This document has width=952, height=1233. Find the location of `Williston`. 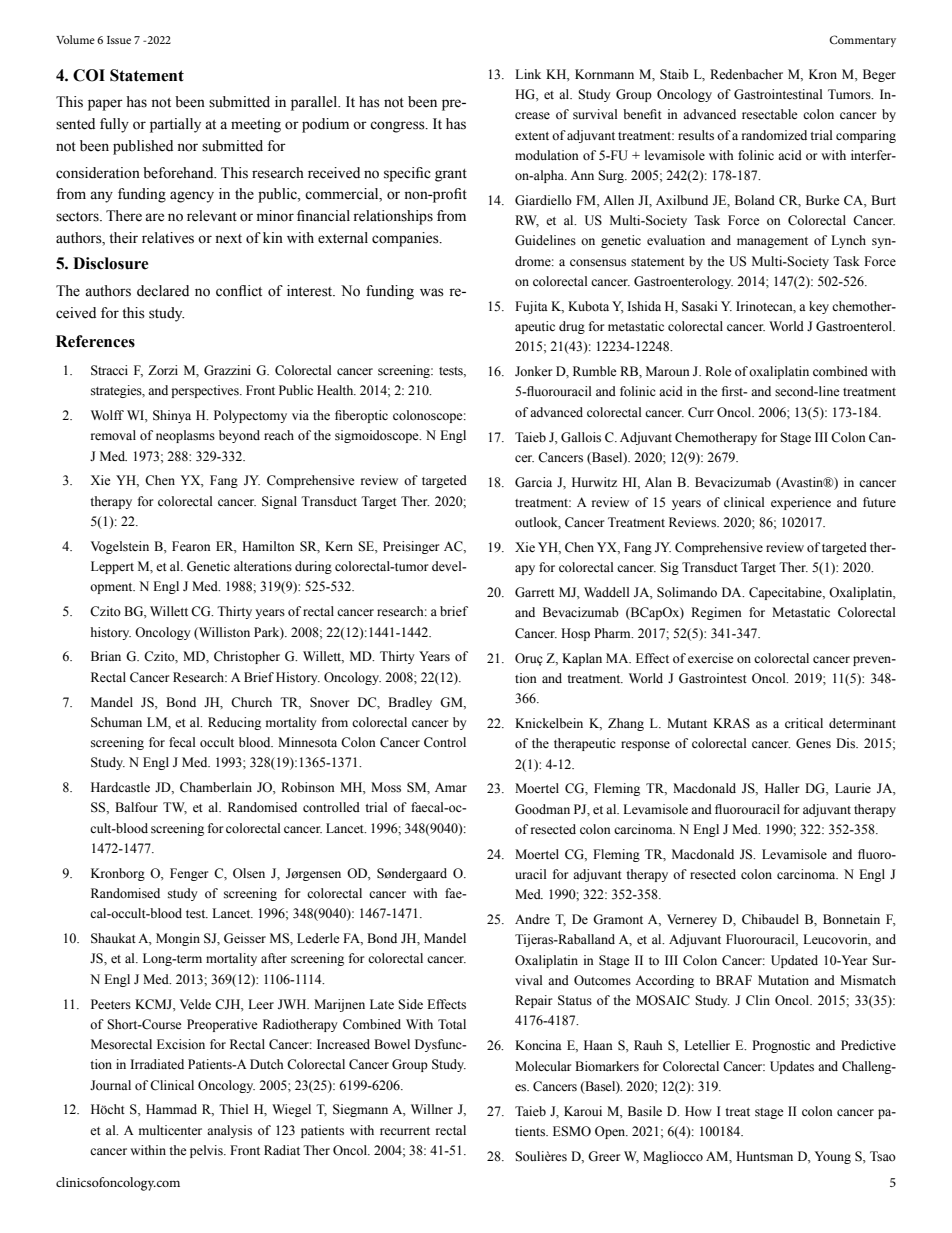

Williston is located at coordinates (223, 632).
